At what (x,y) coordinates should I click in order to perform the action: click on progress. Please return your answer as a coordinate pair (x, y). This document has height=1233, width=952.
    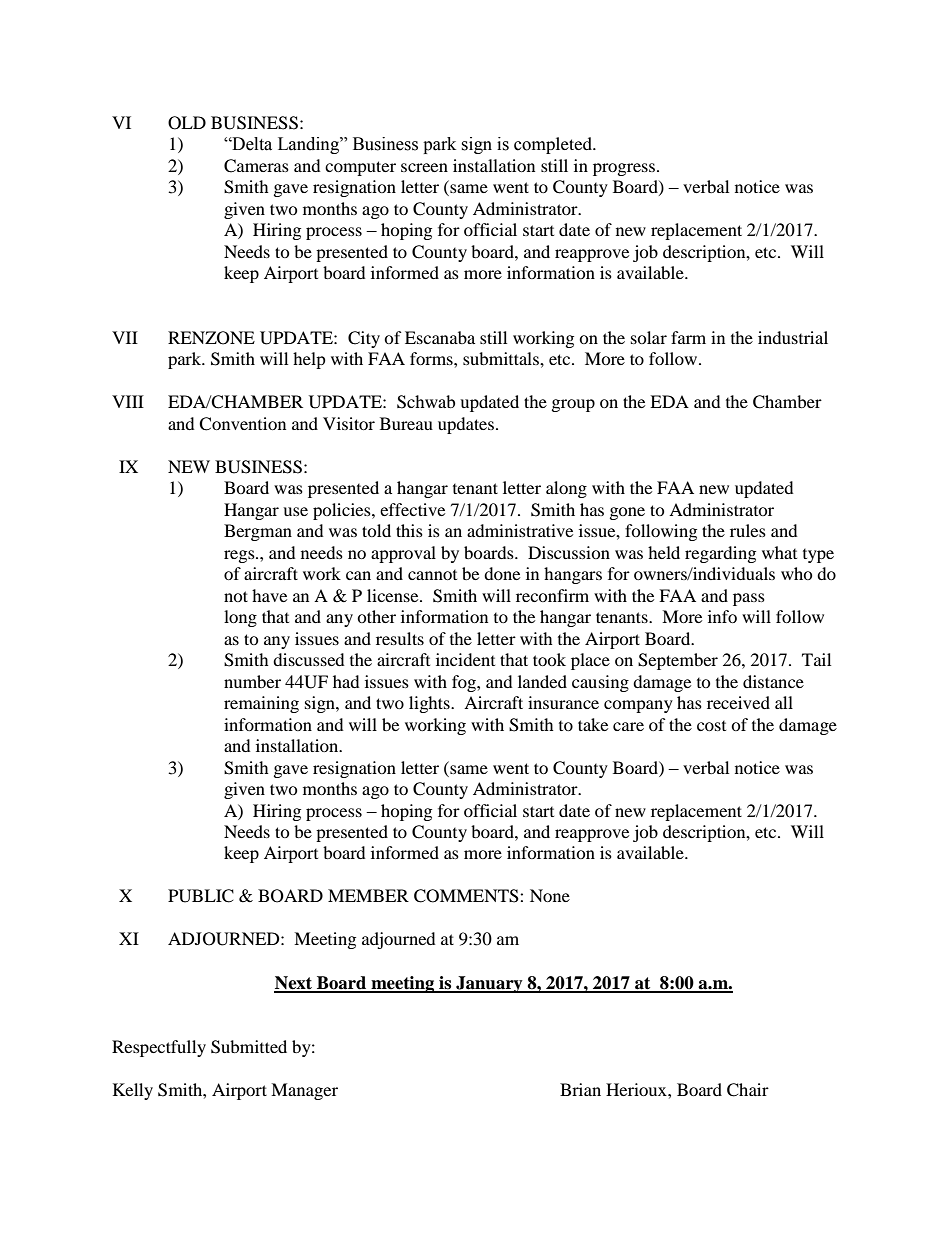
    Looking at the image, I should click on (625, 169).
